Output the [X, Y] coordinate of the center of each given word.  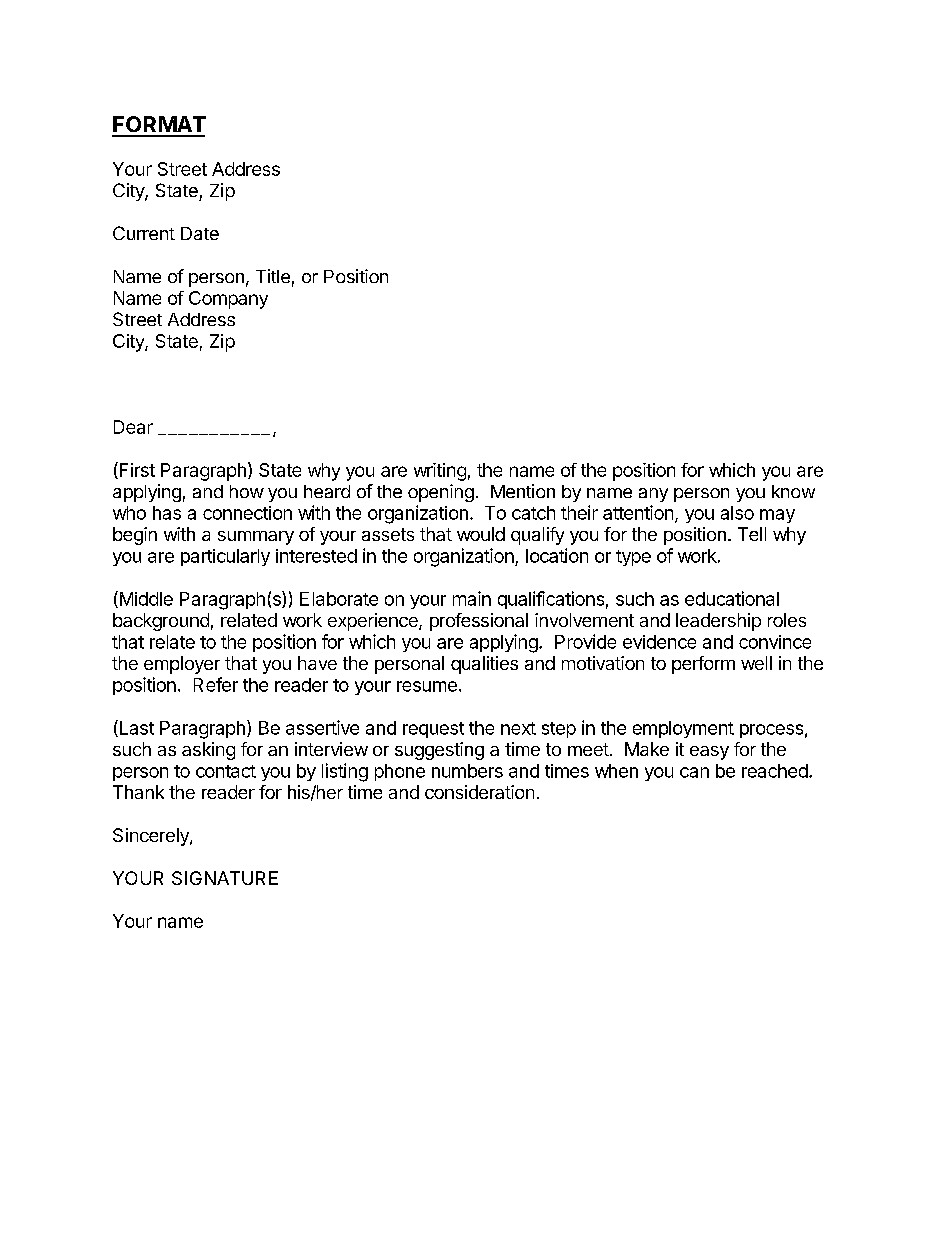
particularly [225, 557]
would [481, 534]
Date [200, 233]
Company [228, 300]
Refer [216, 684]
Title [273, 276]
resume [427, 686]
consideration [479, 792]
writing [440, 472]
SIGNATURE [225, 878]
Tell [752, 534]
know [793, 491]
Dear [133, 427]
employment [683, 729]
